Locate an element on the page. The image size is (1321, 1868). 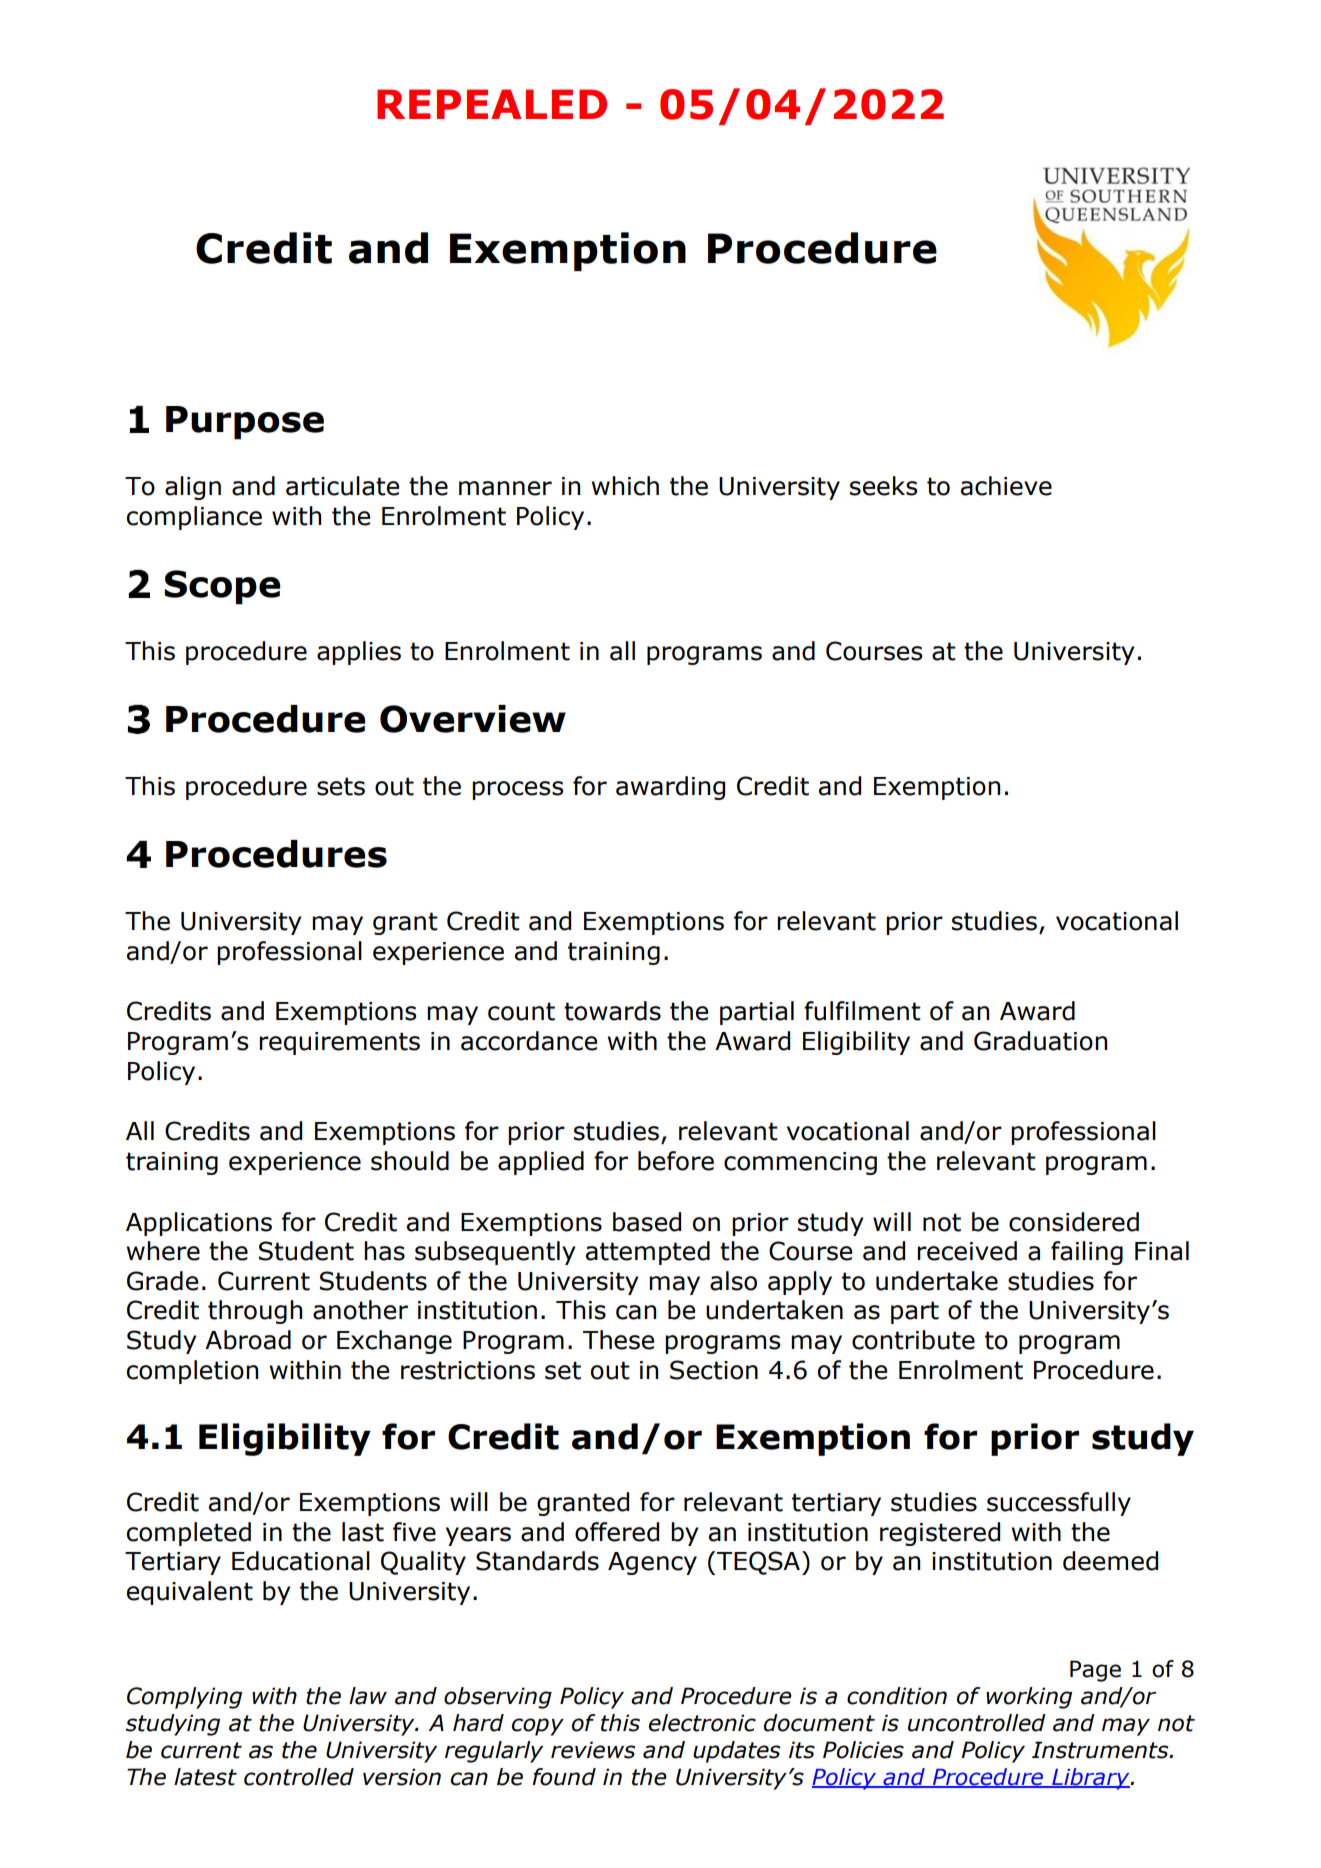
Graduation is located at coordinates (1040, 1041).
